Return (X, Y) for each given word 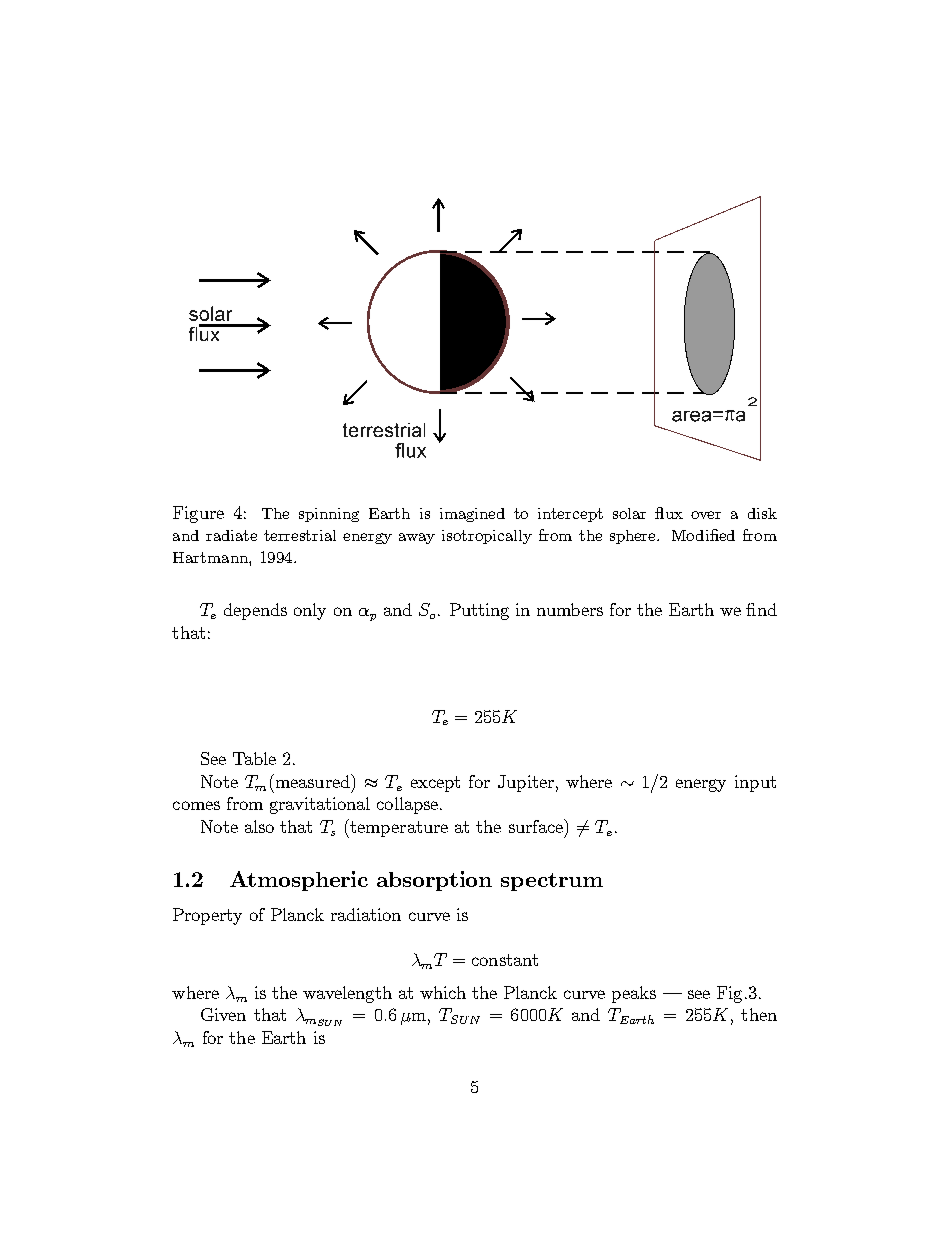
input (755, 783)
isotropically (487, 537)
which (443, 992)
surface (537, 826)
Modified (703, 535)
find (761, 609)
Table (254, 758)
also (259, 826)
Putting (479, 611)
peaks (634, 994)
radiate (231, 535)
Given (223, 1014)
